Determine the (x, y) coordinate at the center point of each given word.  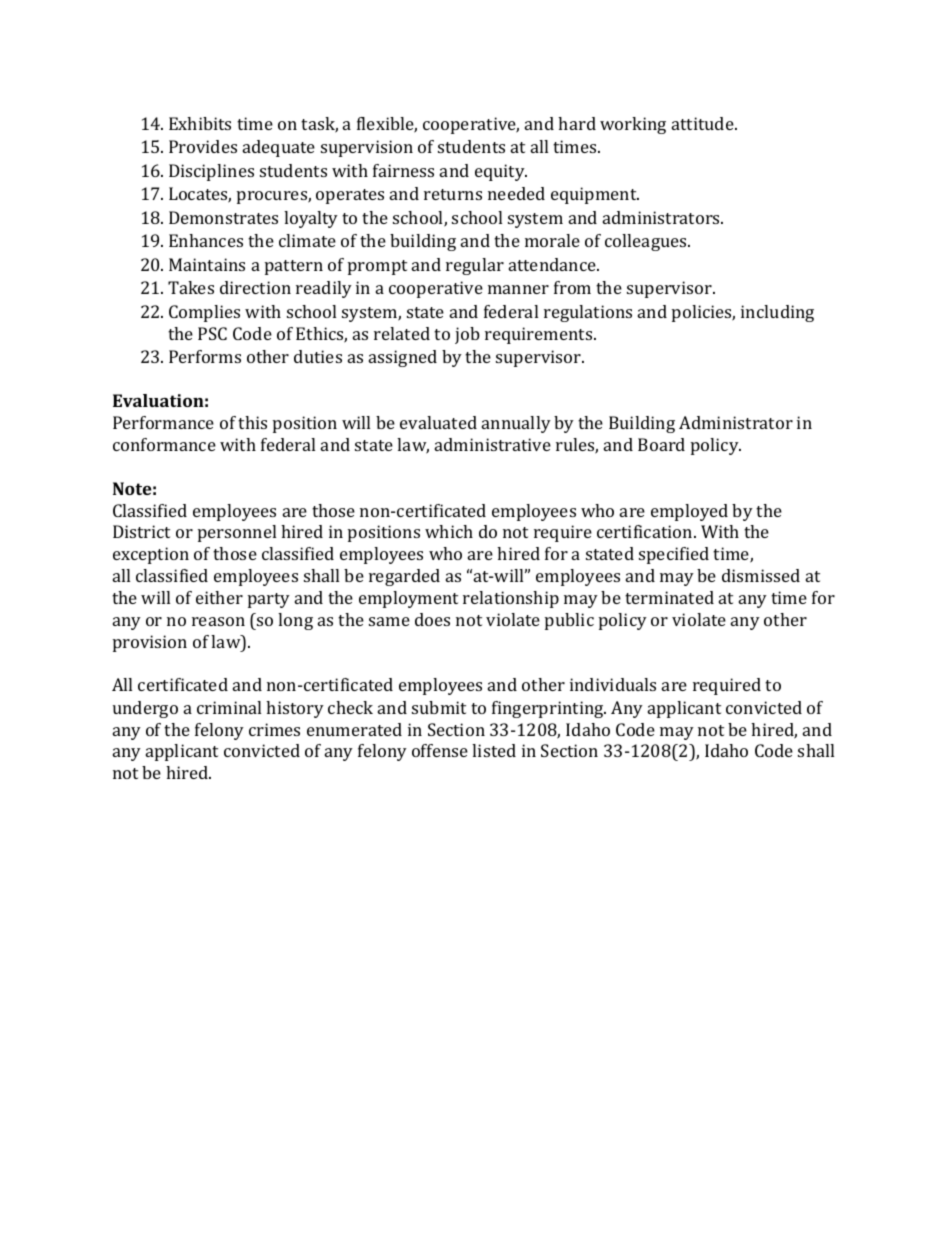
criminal (229, 707)
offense (440, 750)
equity (501, 172)
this (252, 422)
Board (661, 444)
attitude (704, 123)
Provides (203, 146)
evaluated (438, 422)
